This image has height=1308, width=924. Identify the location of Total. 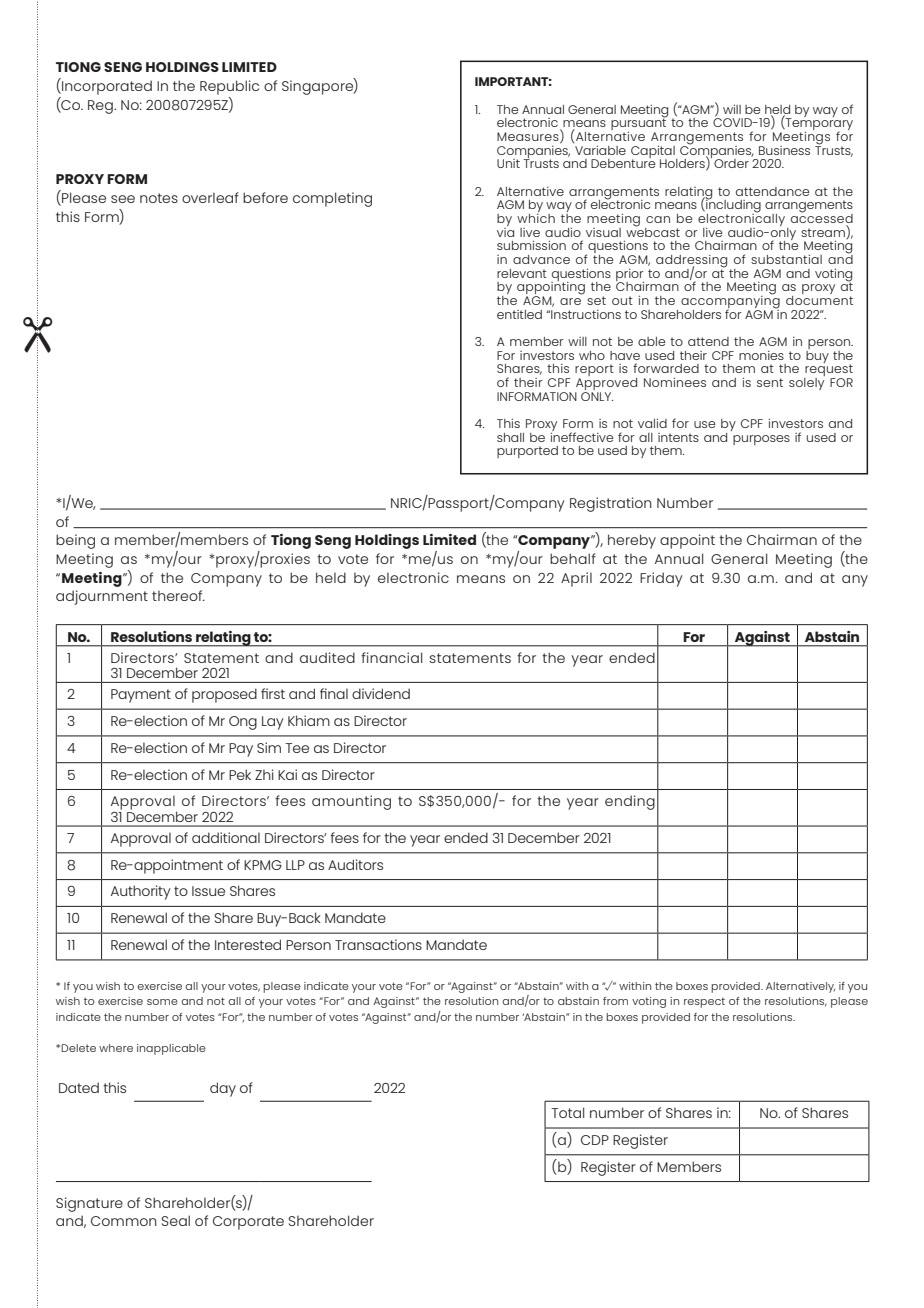
(567, 1112).
